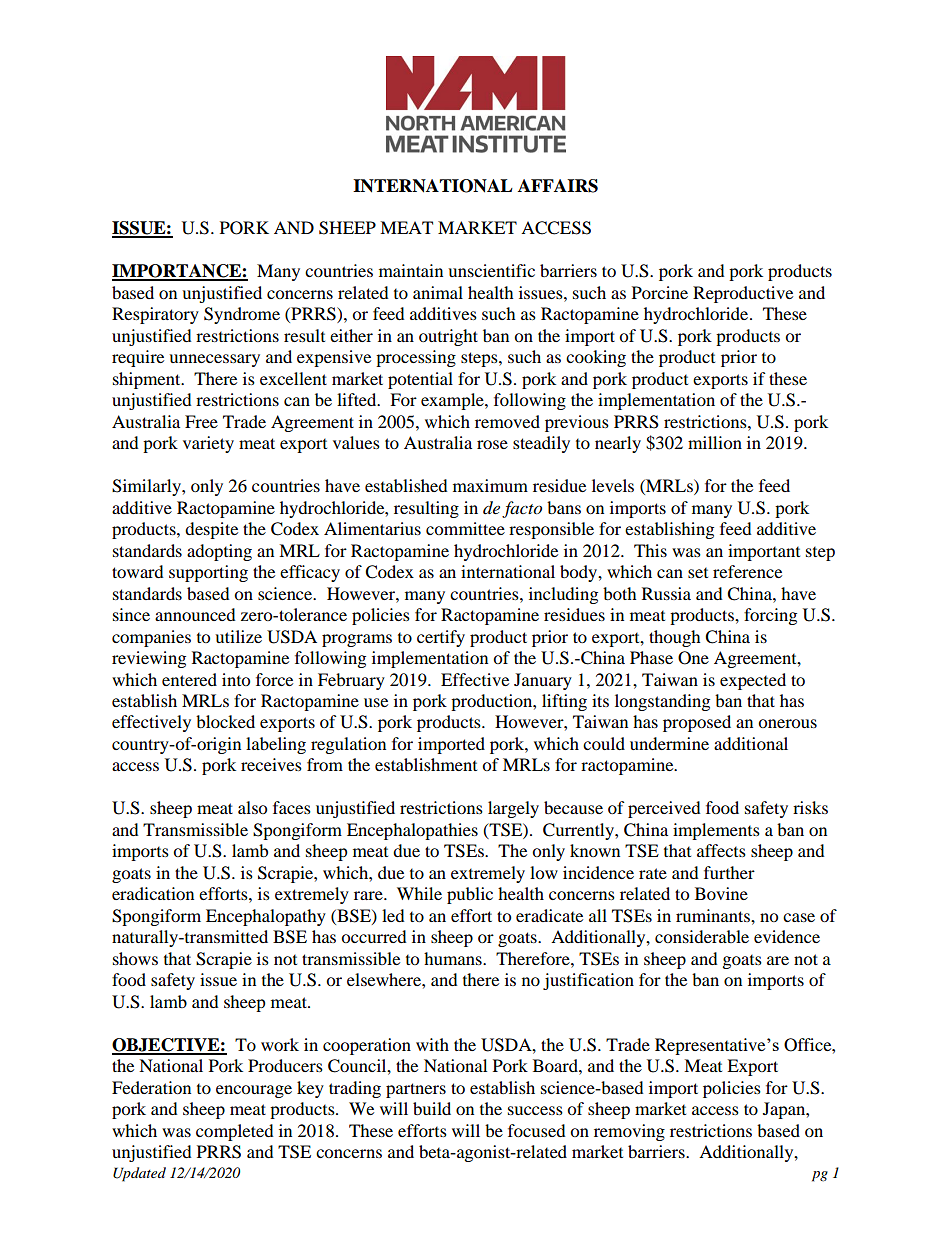  What do you see at coordinates (441, 638) in the screenshot?
I see `certify` at bounding box center [441, 638].
